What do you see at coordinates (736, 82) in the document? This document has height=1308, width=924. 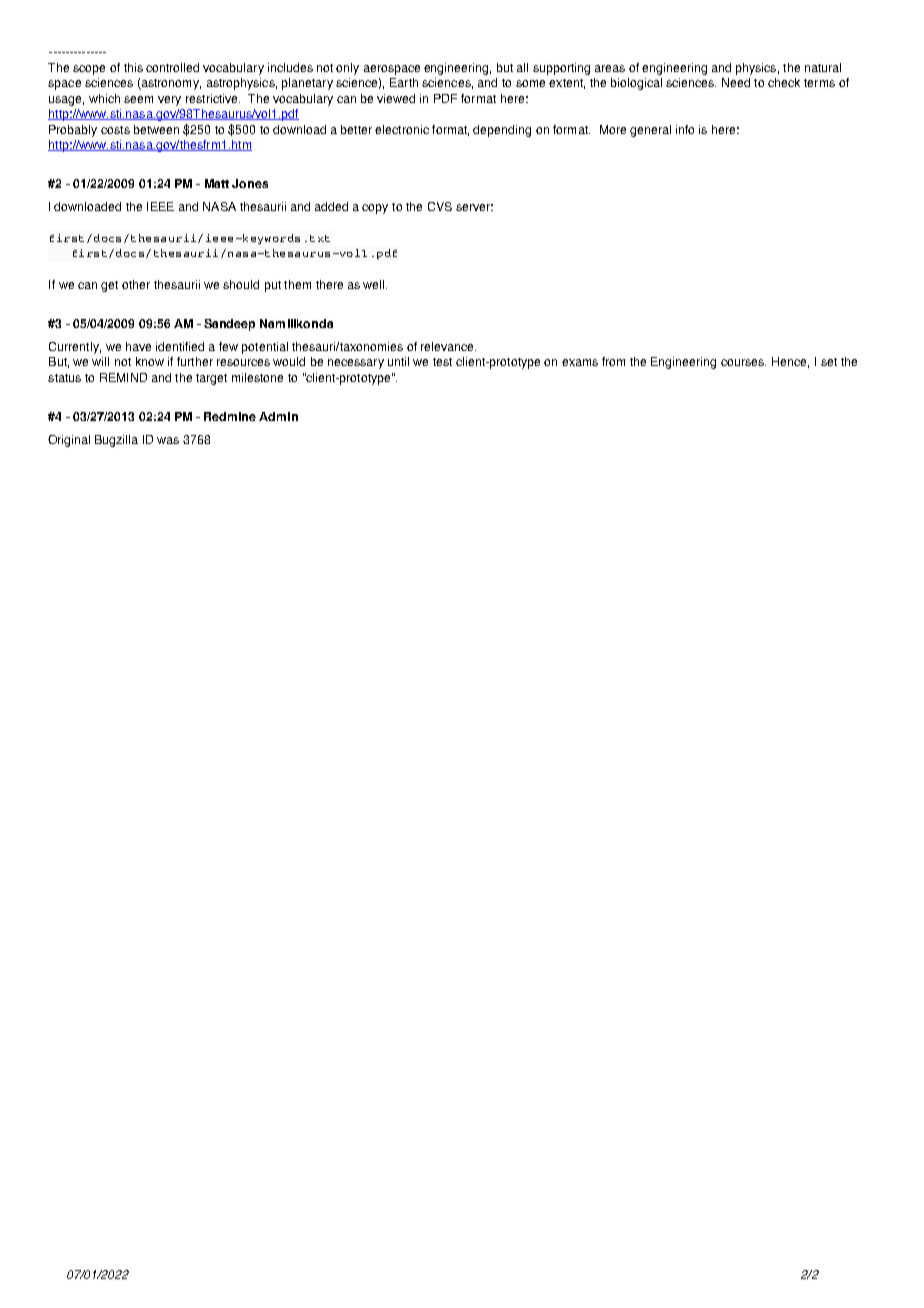 I see `Need` at bounding box center [736, 82].
